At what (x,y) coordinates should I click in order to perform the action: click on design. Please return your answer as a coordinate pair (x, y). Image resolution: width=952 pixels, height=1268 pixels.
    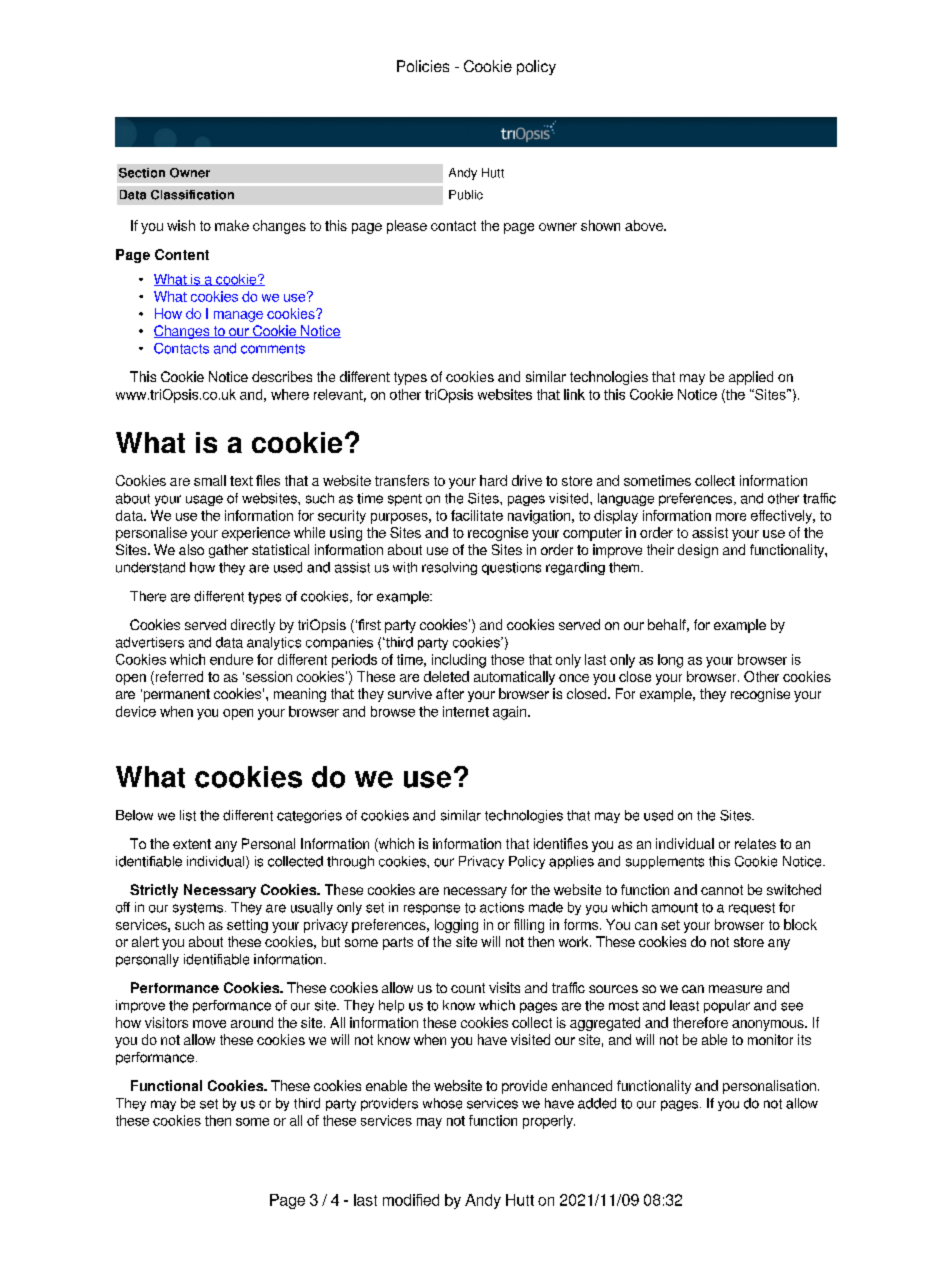
    Looking at the image, I should click on (698, 551).
